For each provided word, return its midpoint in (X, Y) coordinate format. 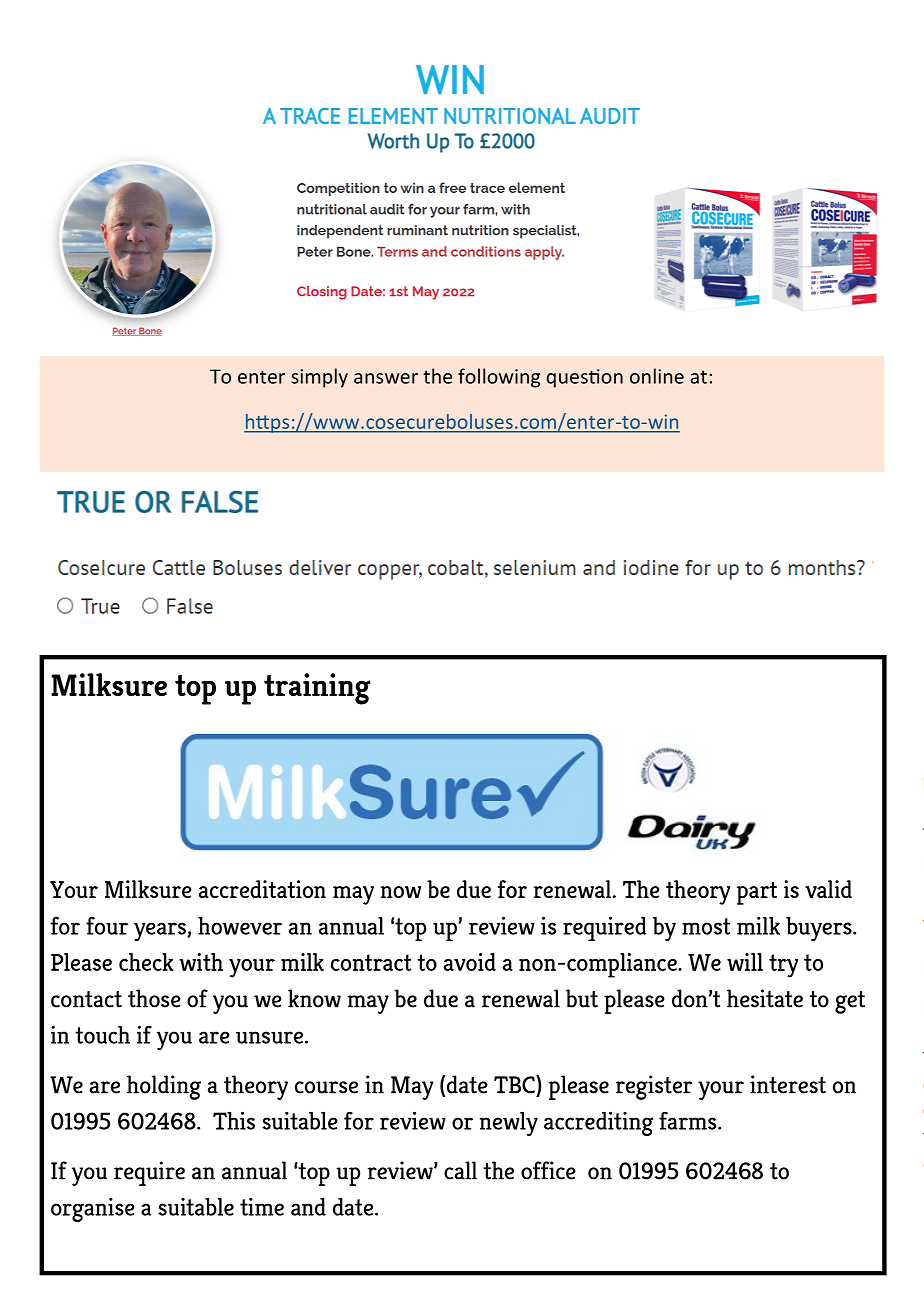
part (757, 893)
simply (319, 378)
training (317, 689)
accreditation (262, 889)
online (657, 376)
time (262, 1207)
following (499, 378)
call (460, 1170)
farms (689, 1121)
